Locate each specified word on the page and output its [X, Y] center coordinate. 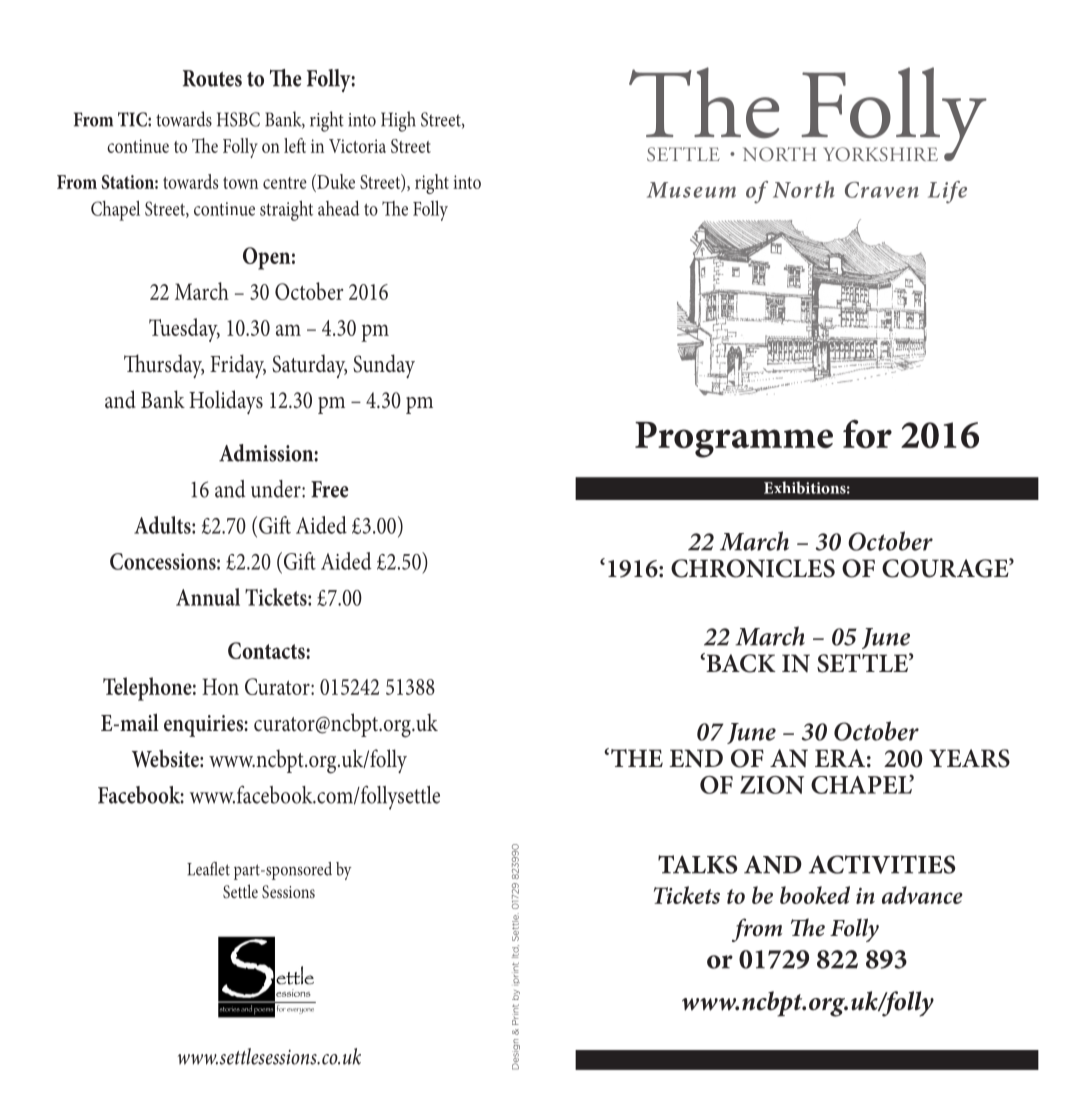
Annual [208, 597]
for [867, 433]
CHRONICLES [753, 568]
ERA [840, 758]
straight [286, 210]
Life [947, 192]
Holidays [226, 402]
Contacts [267, 650]
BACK [740, 663]
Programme [734, 440]
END [696, 758]
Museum [691, 190]
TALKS [698, 864]
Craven [882, 190]
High [398, 121]
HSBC [238, 119]
